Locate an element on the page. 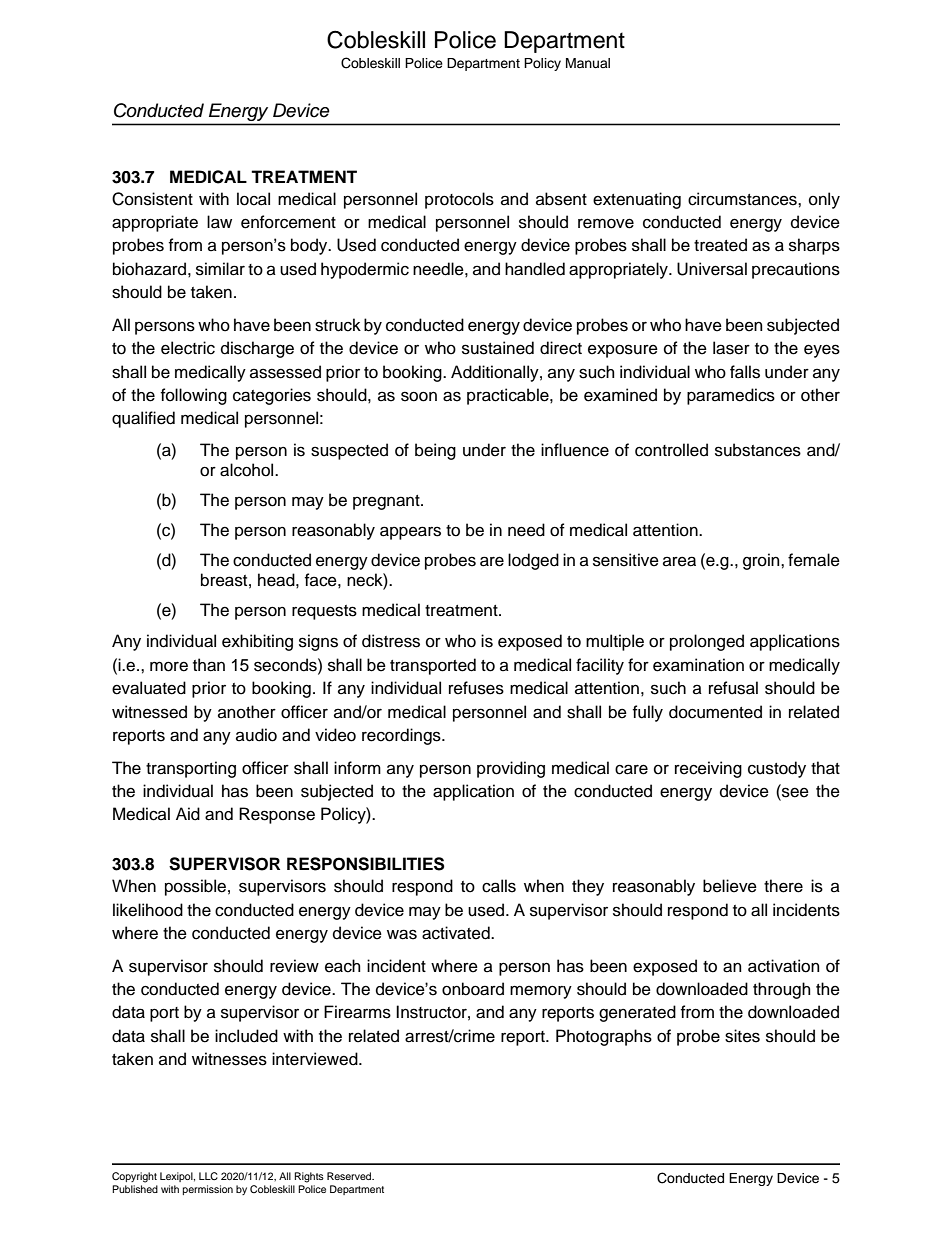  LLC is located at coordinates (208, 1176).
